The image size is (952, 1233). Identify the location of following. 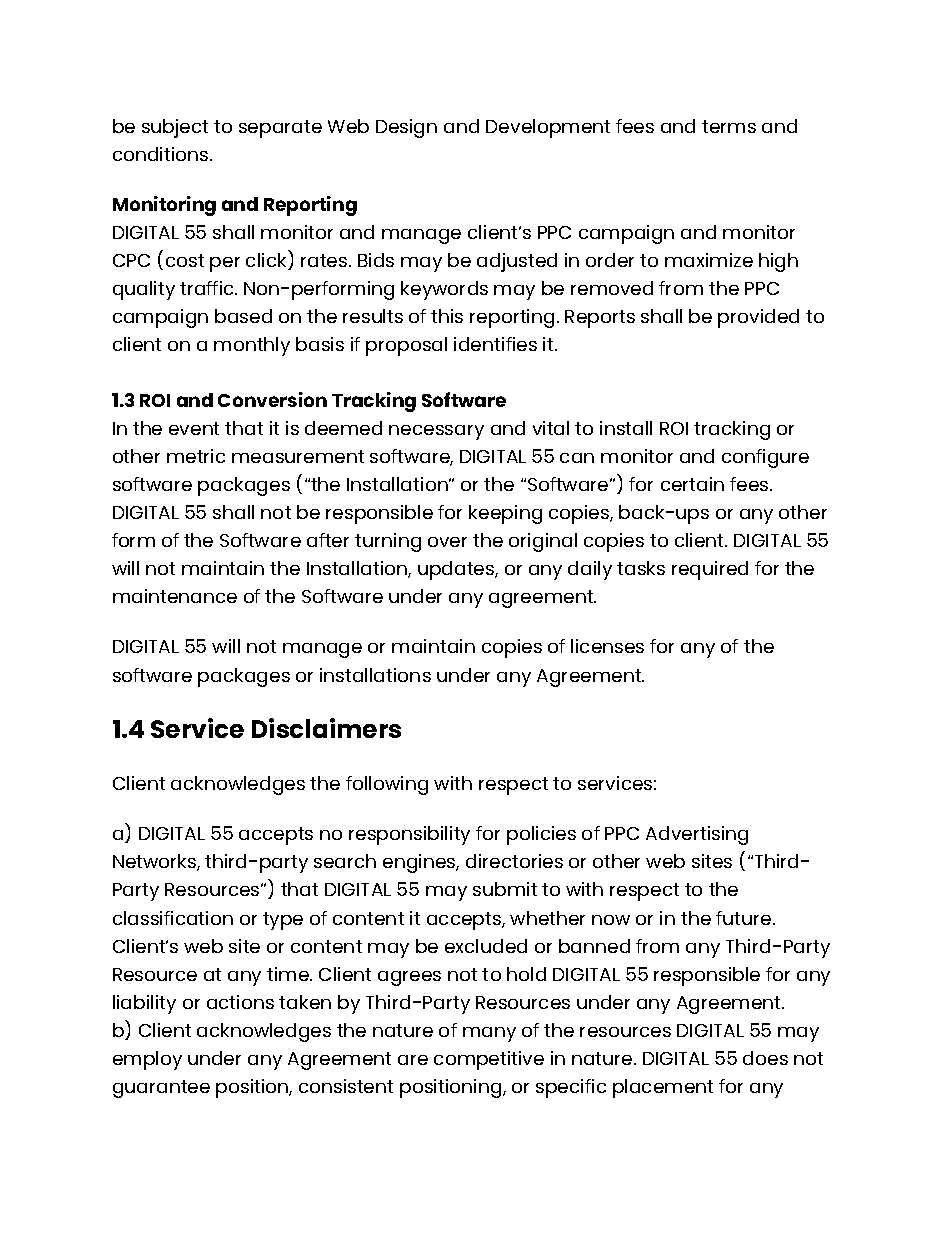
(387, 785).
